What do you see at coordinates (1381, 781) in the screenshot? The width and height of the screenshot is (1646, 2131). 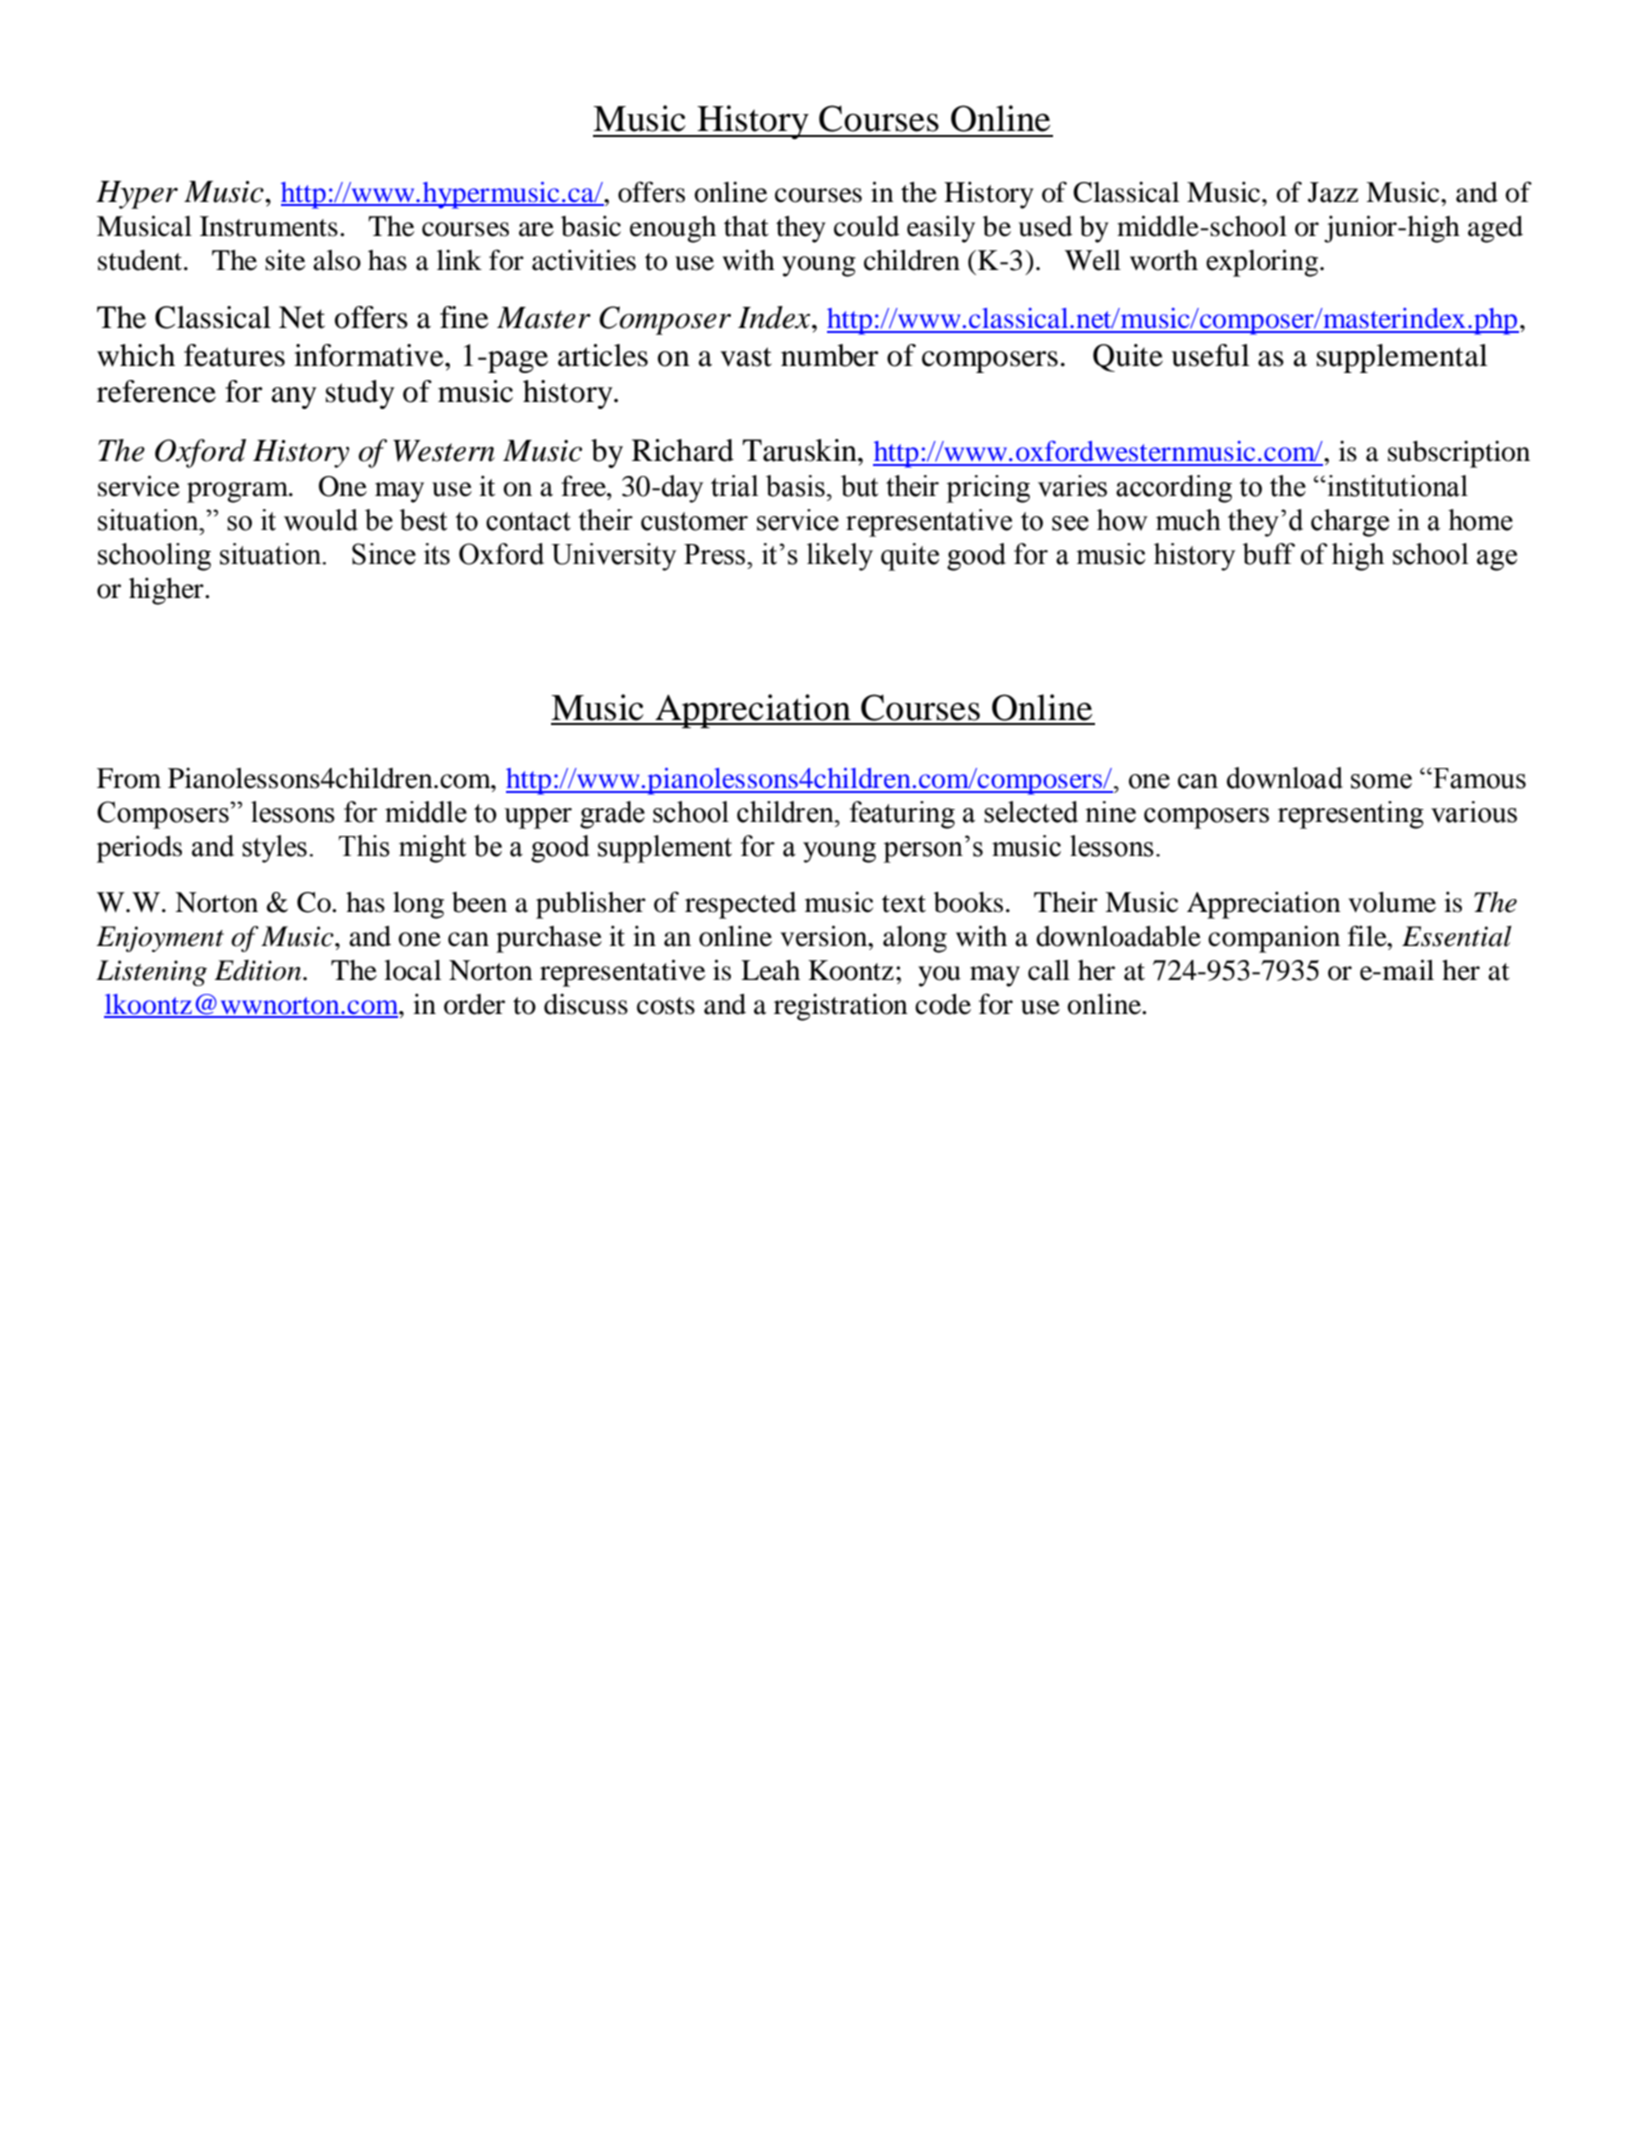 I see `some` at bounding box center [1381, 781].
